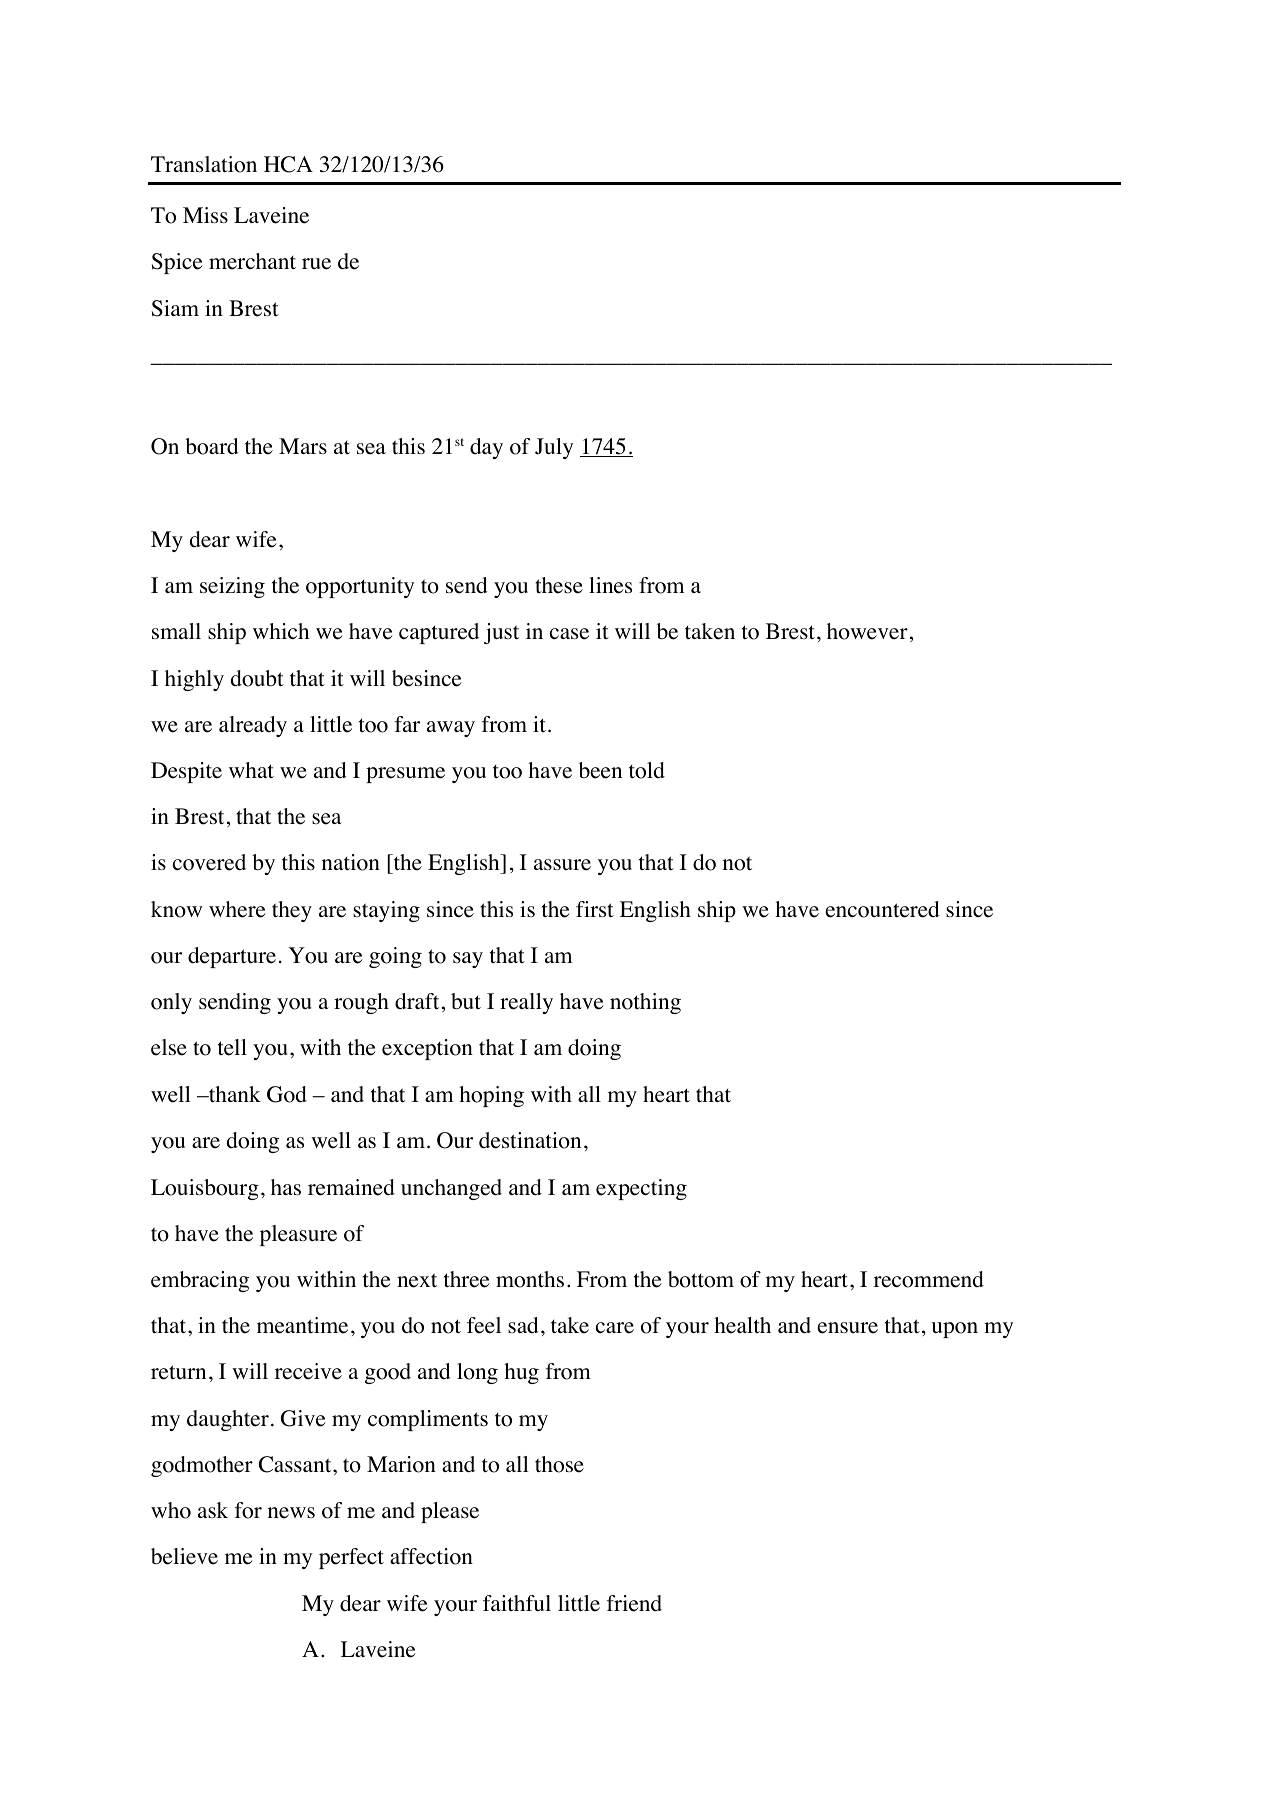 This page has height=1794, width=1268. Describe the element at coordinates (634, 1603) in the page. I see `friend` at that location.
